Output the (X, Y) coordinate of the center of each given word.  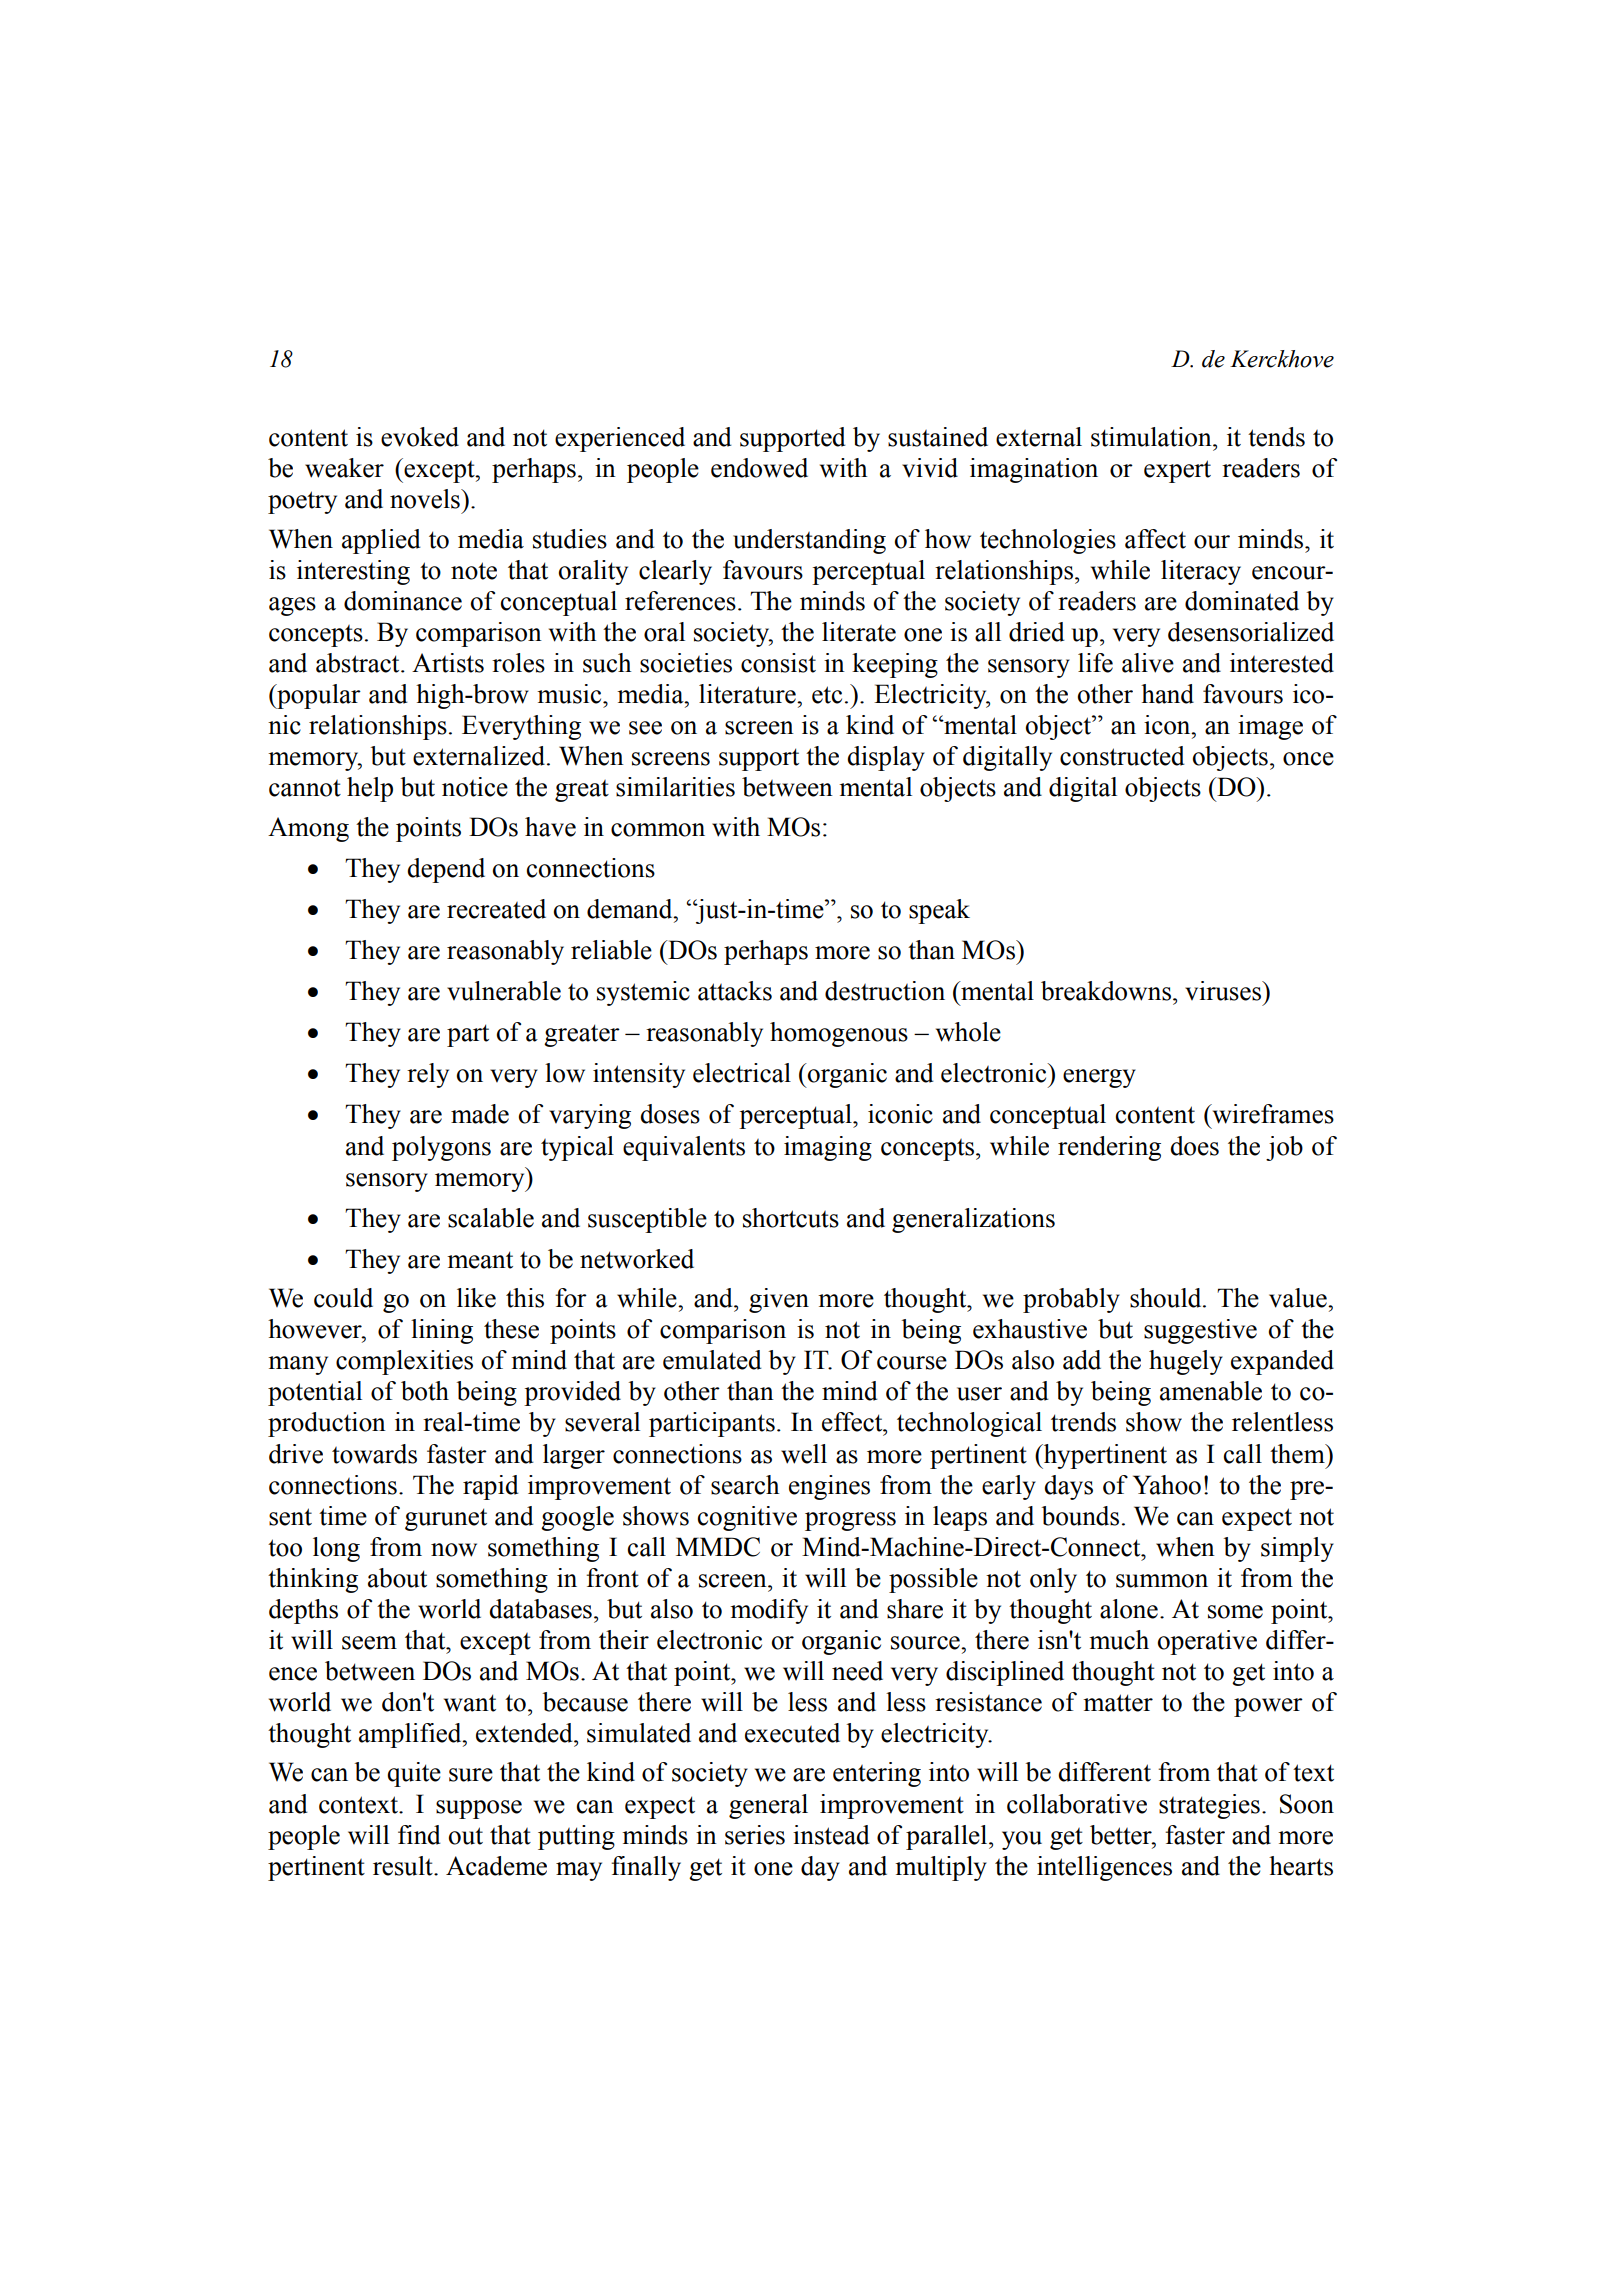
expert (1177, 471)
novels (426, 499)
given (779, 1300)
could (343, 1298)
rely (428, 1075)
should (1167, 1298)
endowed (759, 468)
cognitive (747, 1518)
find (419, 1835)
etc (827, 695)
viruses (1224, 991)
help (370, 789)
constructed (1122, 756)
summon (1162, 1581)
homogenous (839, 1034)
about (397, 1578)
